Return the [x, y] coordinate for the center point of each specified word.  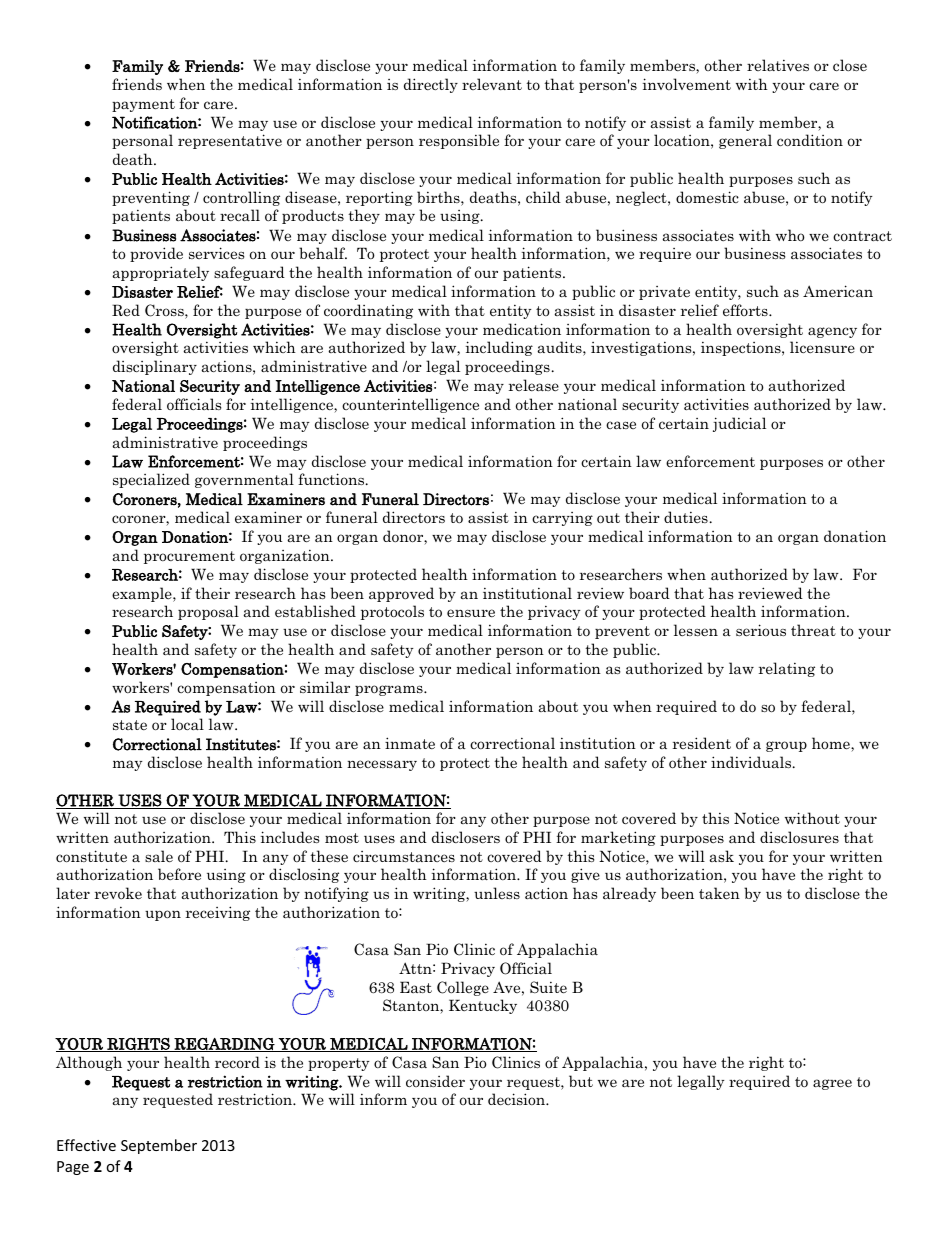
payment [143, 105]
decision [518, 1099]
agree [832, 1084]
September [159, 1146]
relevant [492, 84]
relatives [778, 65]
